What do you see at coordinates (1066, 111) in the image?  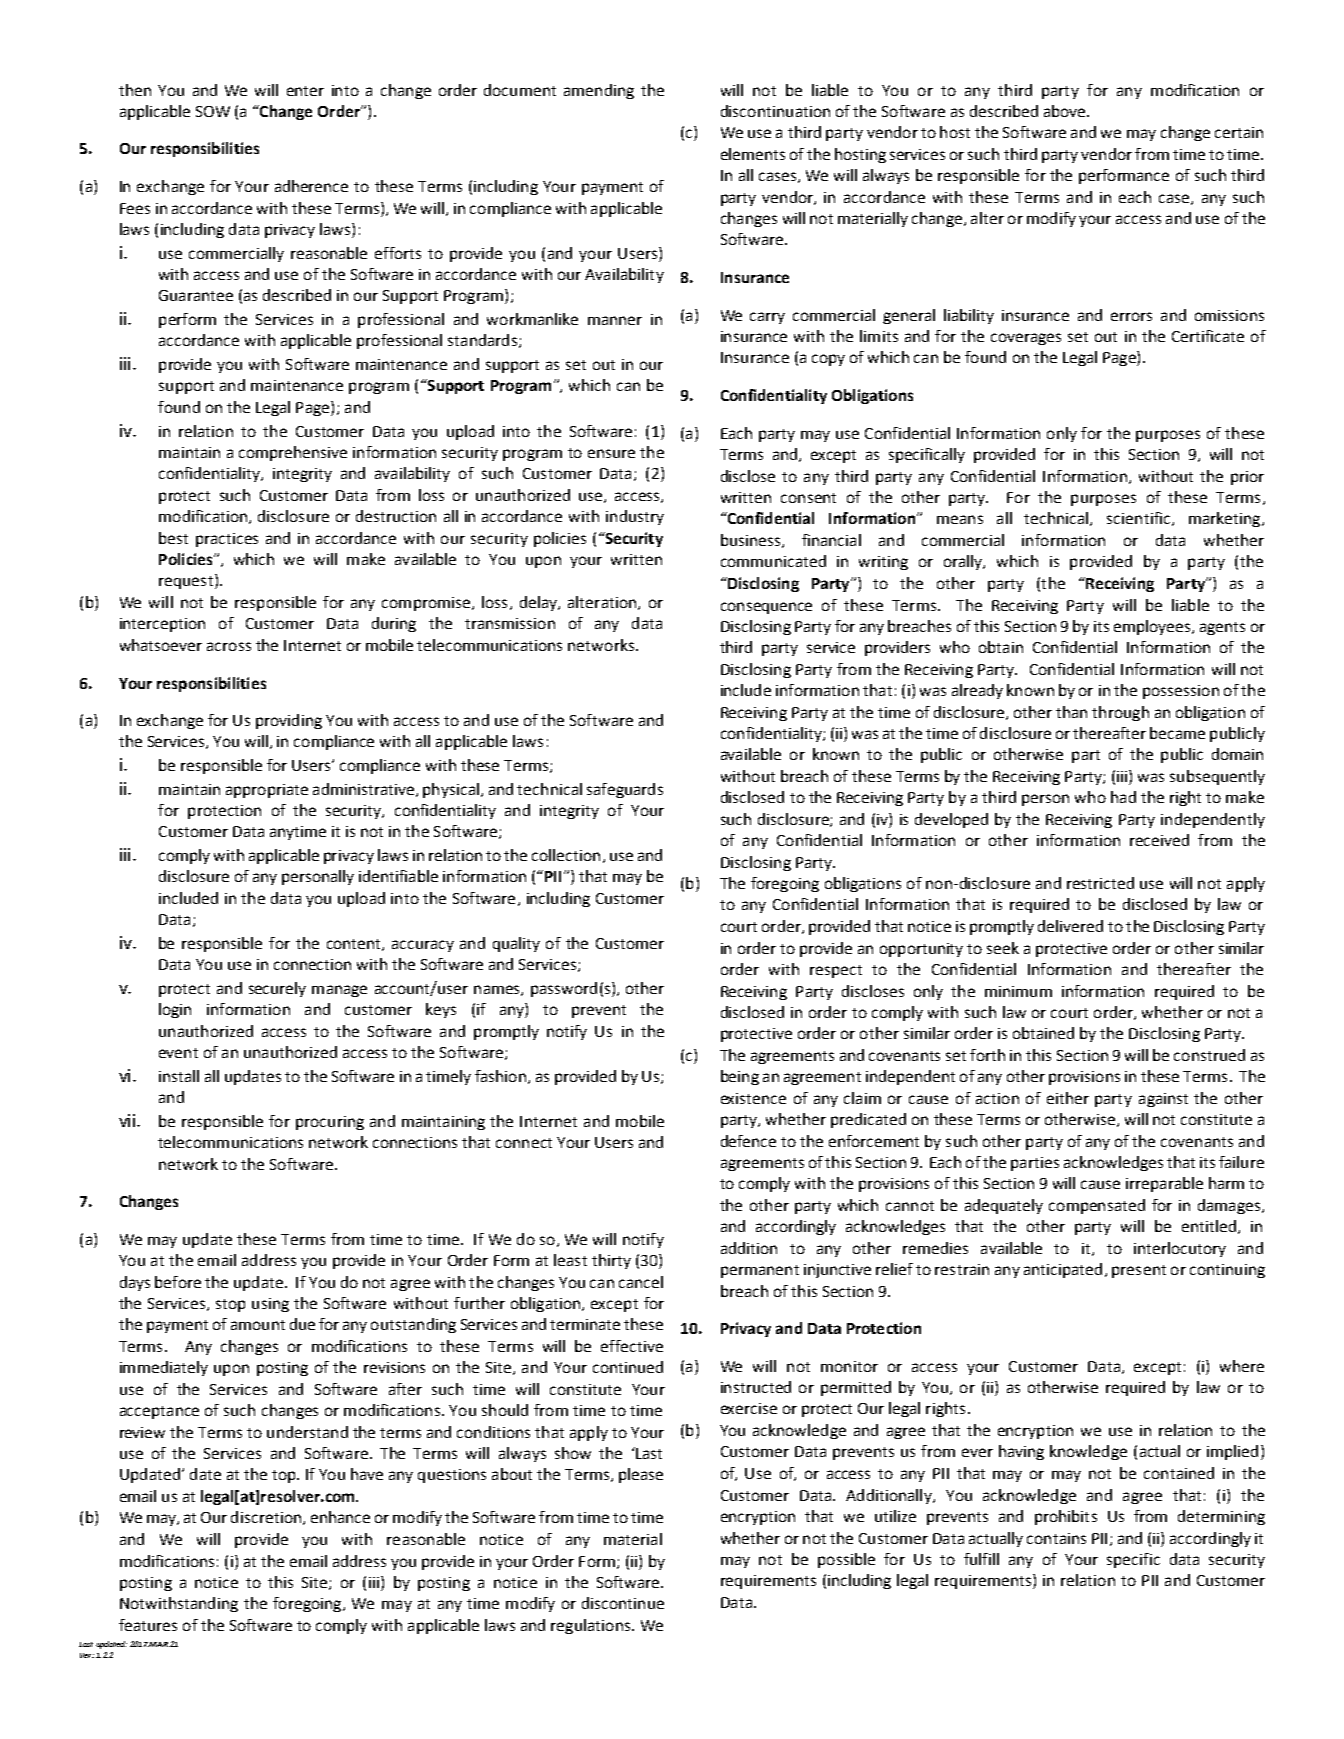 I see `above` at bounding box center [1066, 111].
